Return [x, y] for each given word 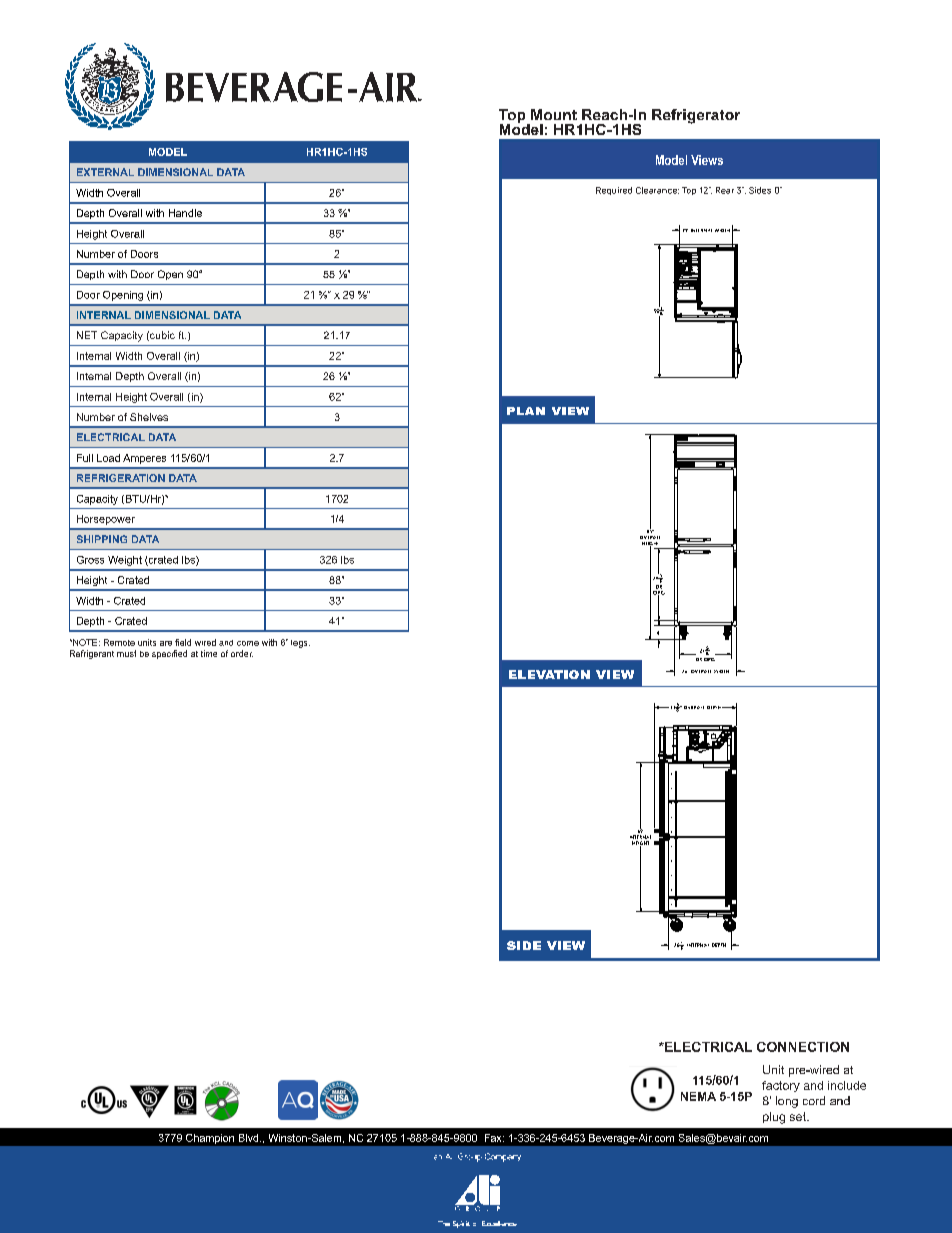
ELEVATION [549, 674]
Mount [554, 114]
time [209, 653]
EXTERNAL [105, 172]
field [183, 642]
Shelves [149, 417]
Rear [725, 190]
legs [300, 644]
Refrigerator [696, 116]
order [242, 653]
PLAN [526, 411]
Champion [210, 1139]
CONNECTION [803, 1047]
